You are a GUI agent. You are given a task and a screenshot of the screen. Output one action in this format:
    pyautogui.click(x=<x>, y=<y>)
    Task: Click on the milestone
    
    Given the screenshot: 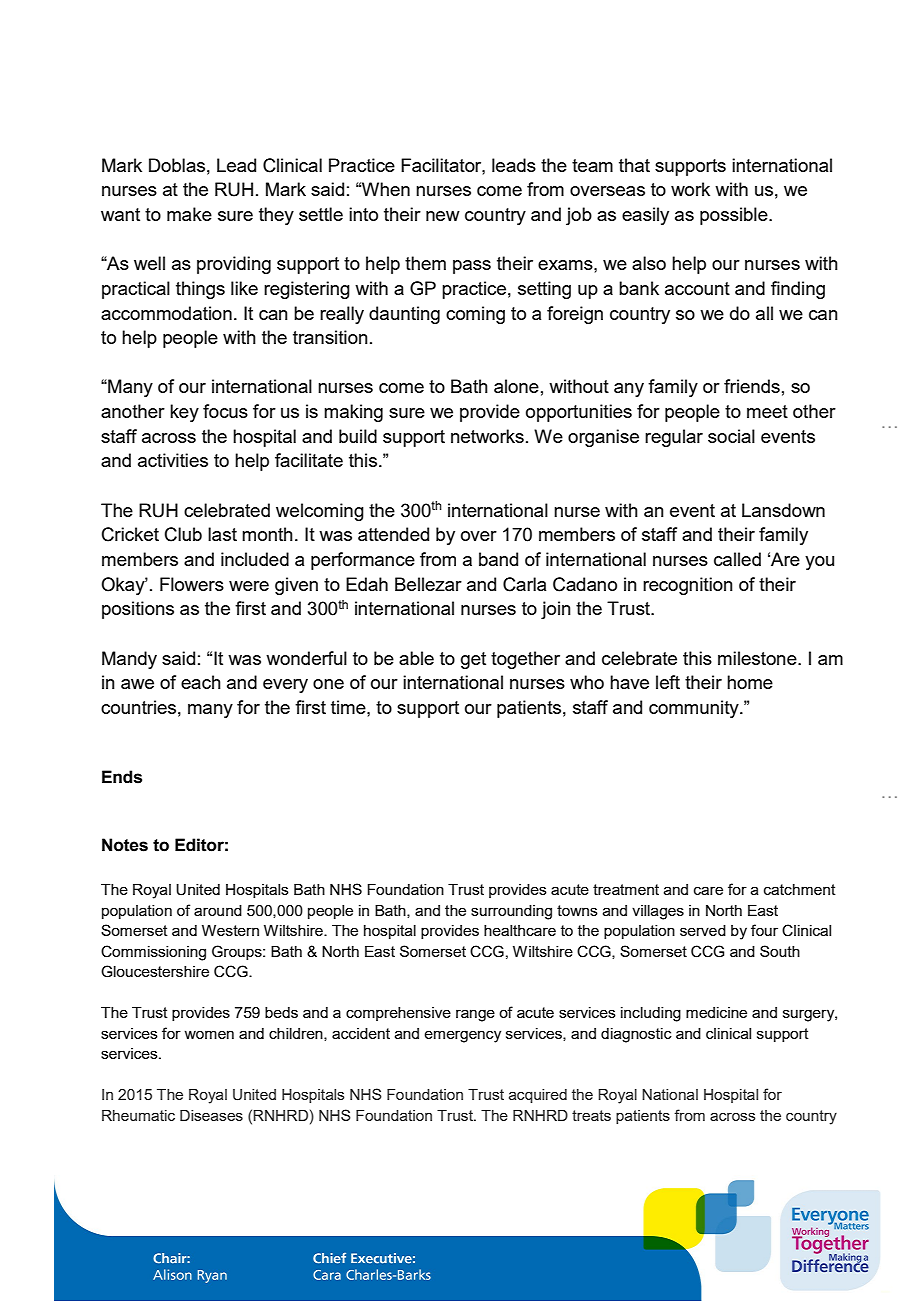 What is the action you would take?
    pyautogui.click(x=758, y=658)
